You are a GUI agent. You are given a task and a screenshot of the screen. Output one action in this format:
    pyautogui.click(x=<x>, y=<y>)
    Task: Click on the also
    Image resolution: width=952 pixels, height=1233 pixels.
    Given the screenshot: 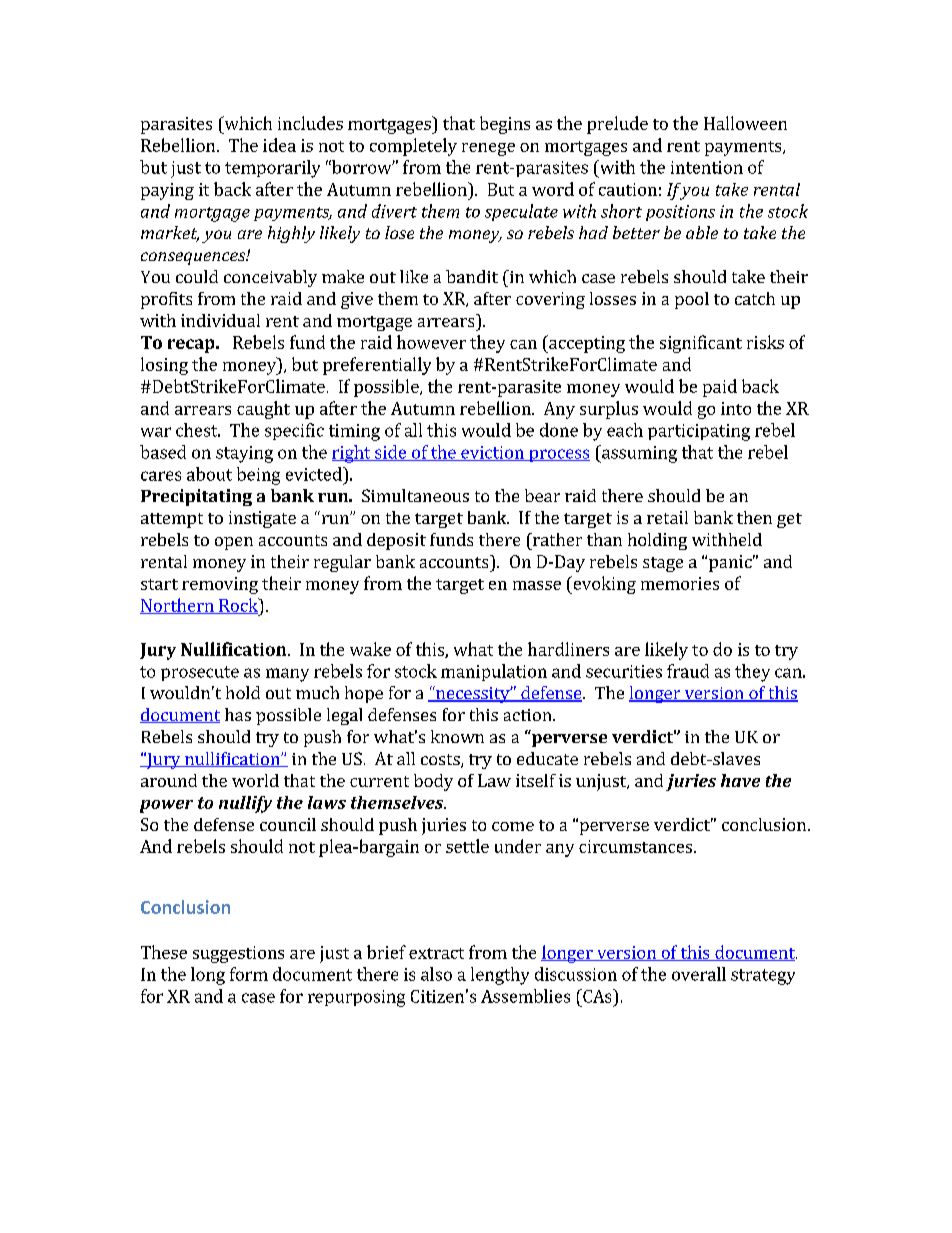 What is the action you would take?
    pyautogui.click(x=436, y=974)
